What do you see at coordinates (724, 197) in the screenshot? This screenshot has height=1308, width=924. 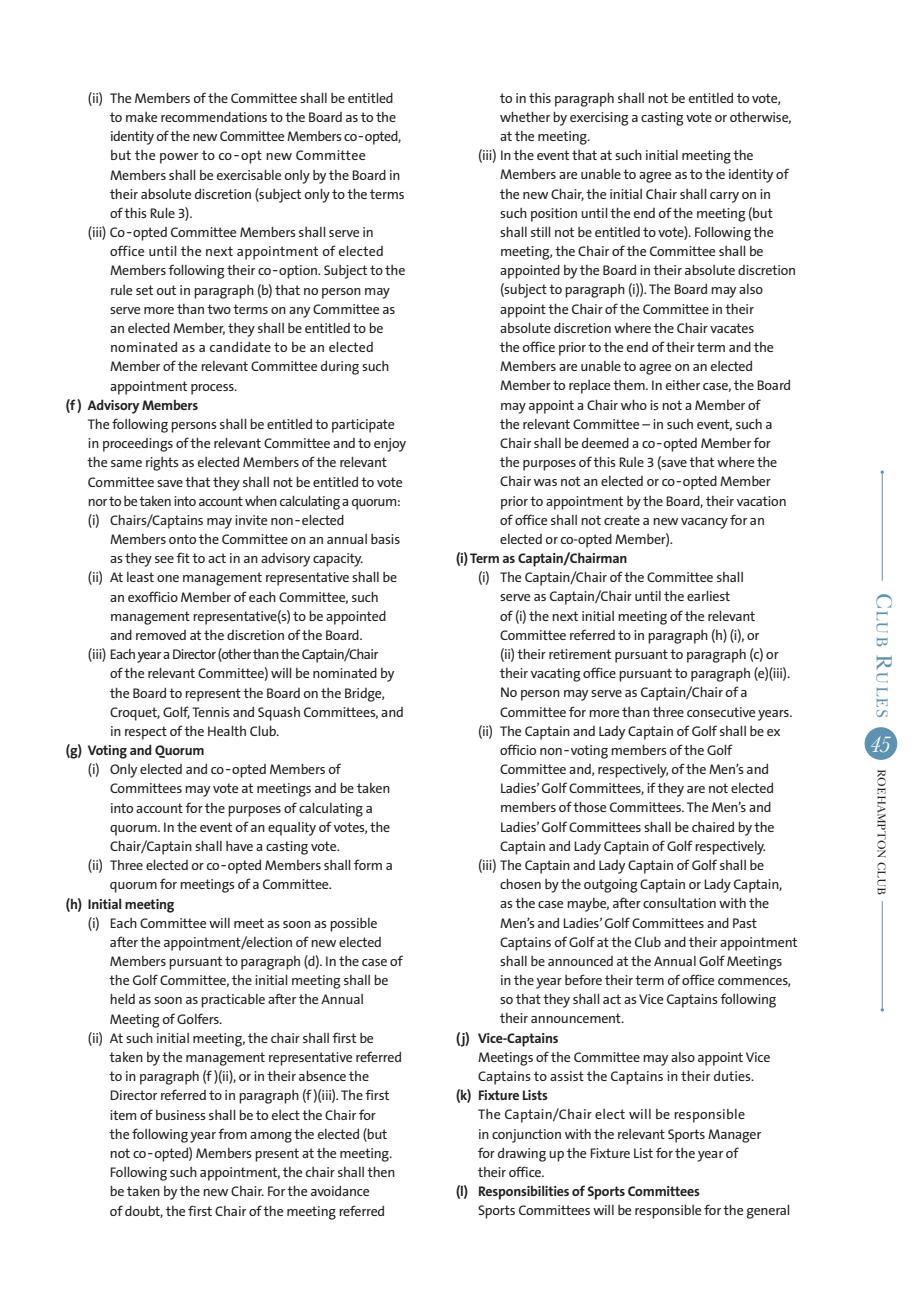 I see `carry` at bounding box center [724, 197].
